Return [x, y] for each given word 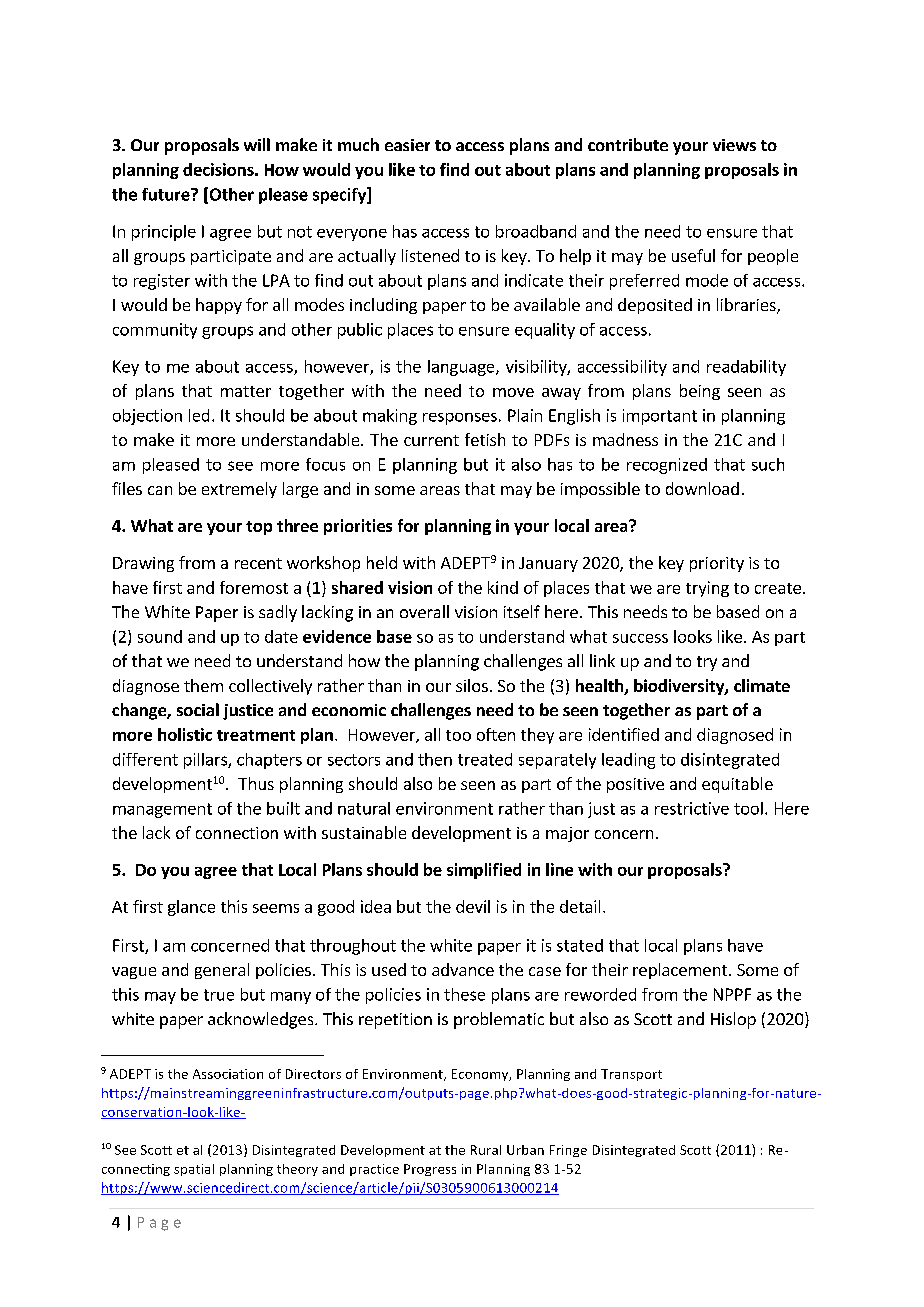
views [734, 145]
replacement [681, 971]
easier [407, 145]
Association [228, 1074]
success [640, 638]
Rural [486, 1150]
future [167, 194]
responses [460, 419]
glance [191, 908]
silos [472, 685]
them [203, 685]
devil [473, 906]
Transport [631, 1075]
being [700, 392]
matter [246, 391]
